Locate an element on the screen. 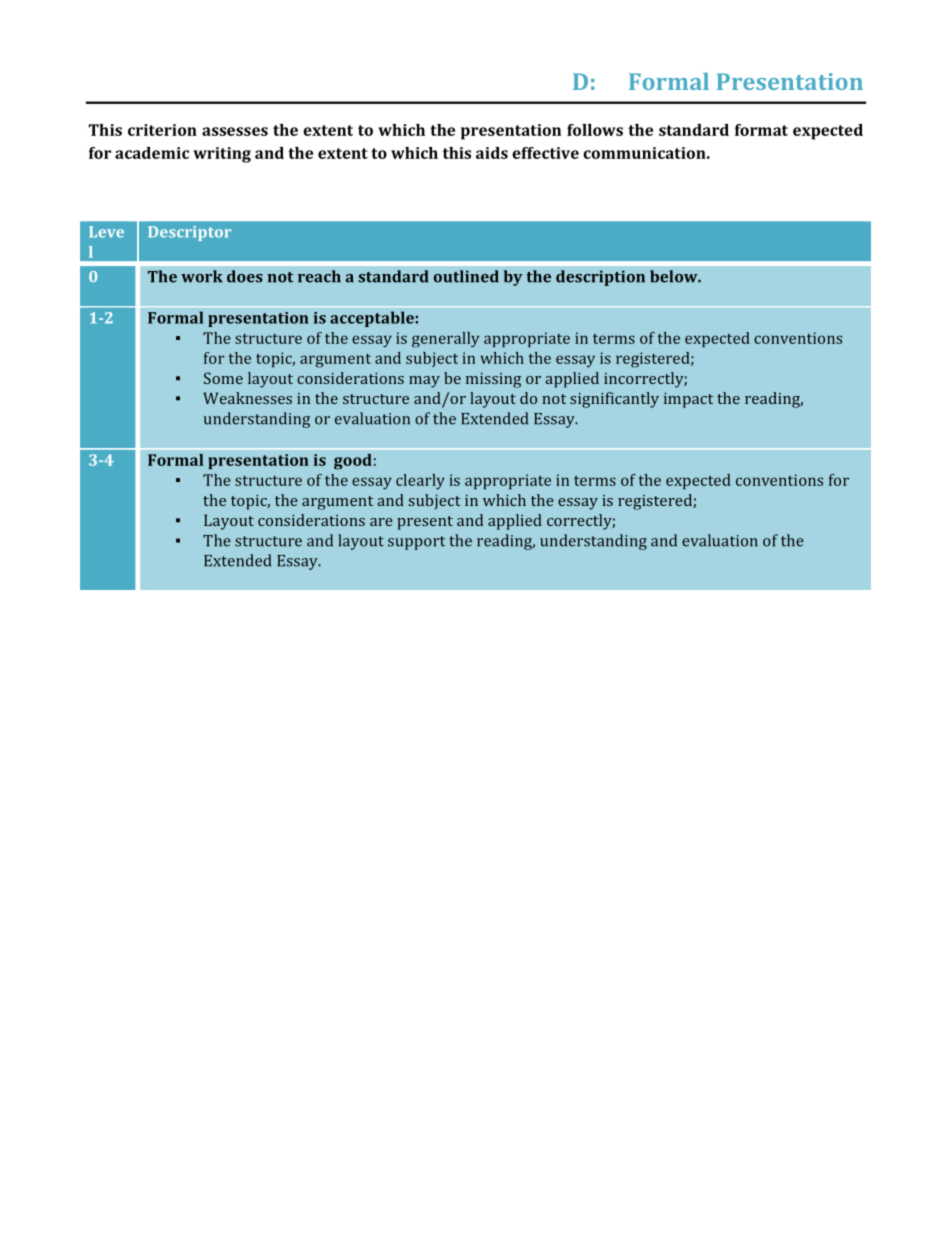 This screenshot has width=952, height=1233. outlined is located at coordinates (466, 276).
